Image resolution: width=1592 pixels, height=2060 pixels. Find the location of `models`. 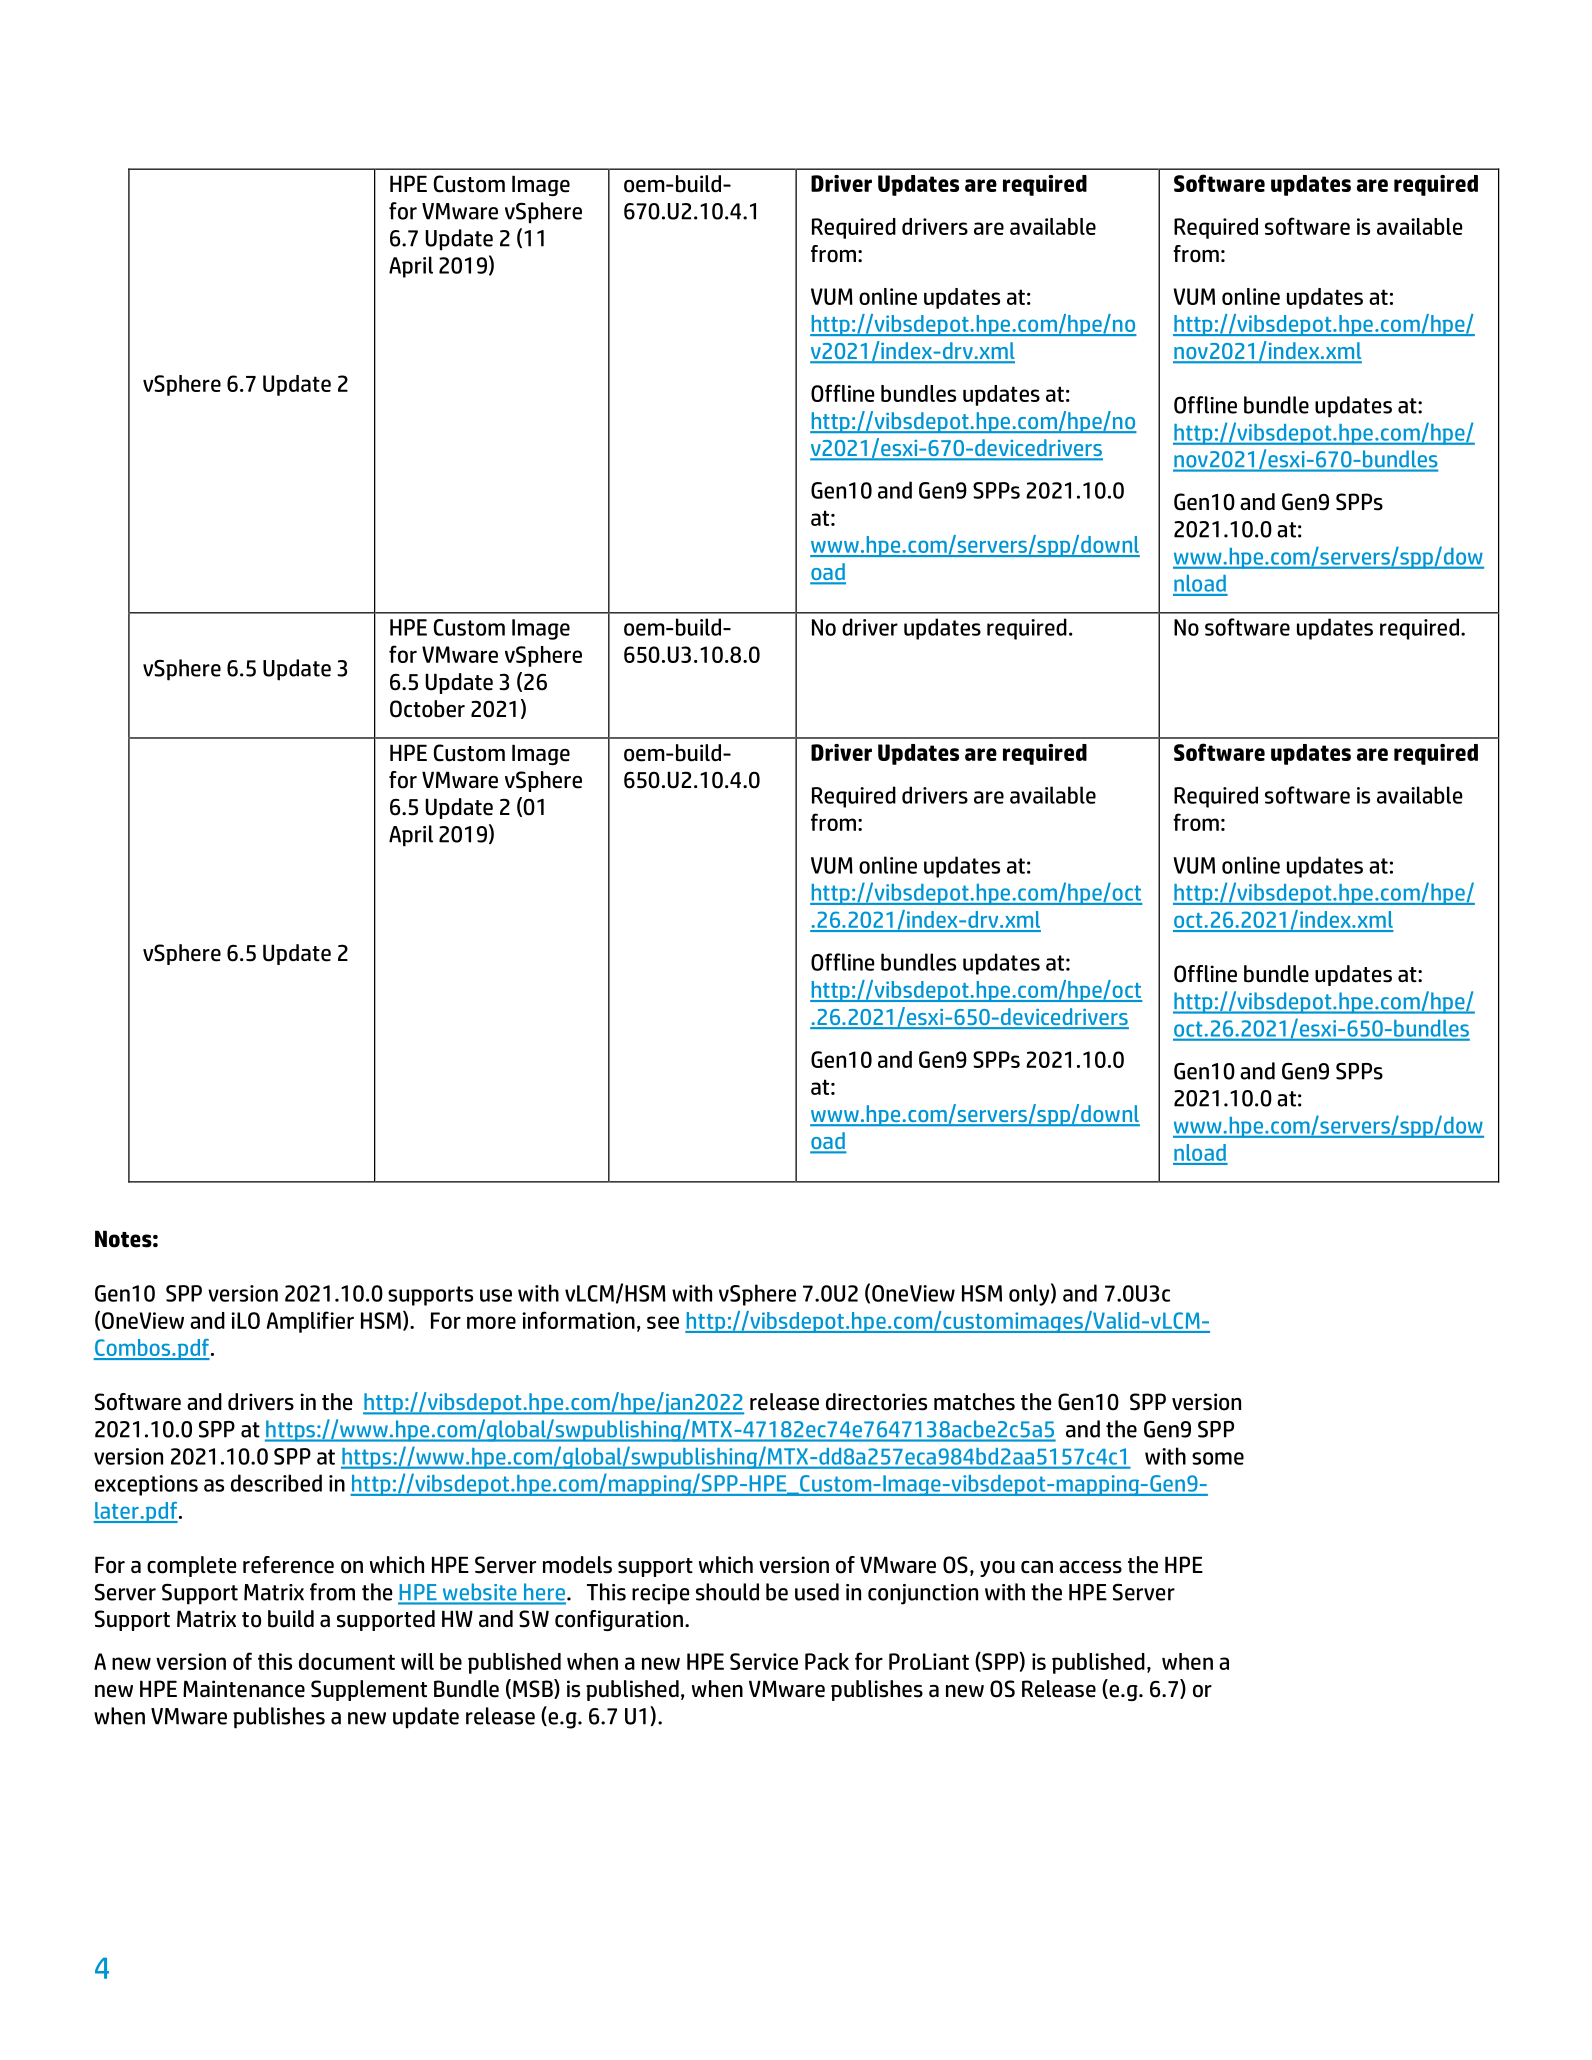

models is located at coordinates (577, 1565).
